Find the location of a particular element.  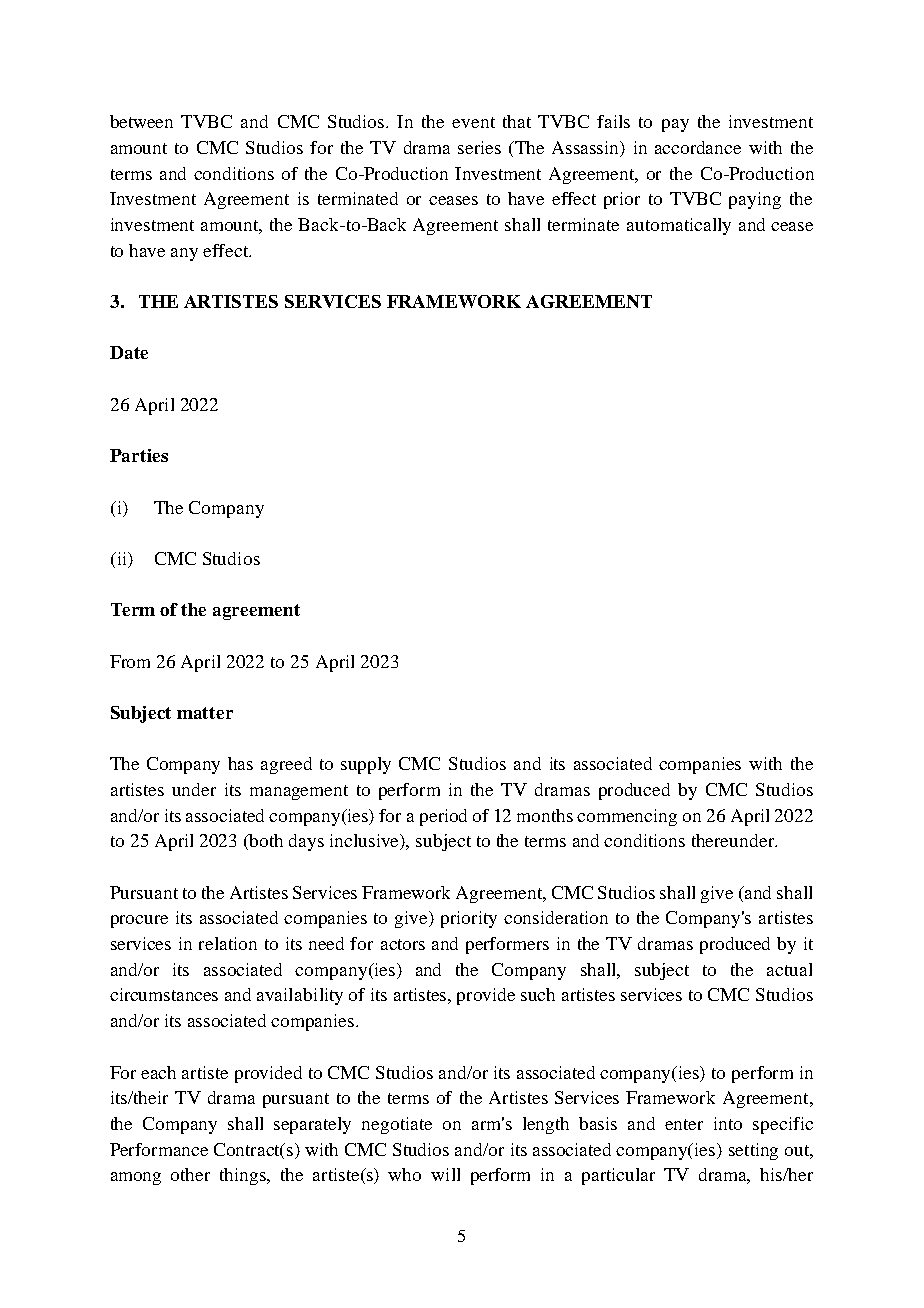

series is located at coordinates (479, 147).
